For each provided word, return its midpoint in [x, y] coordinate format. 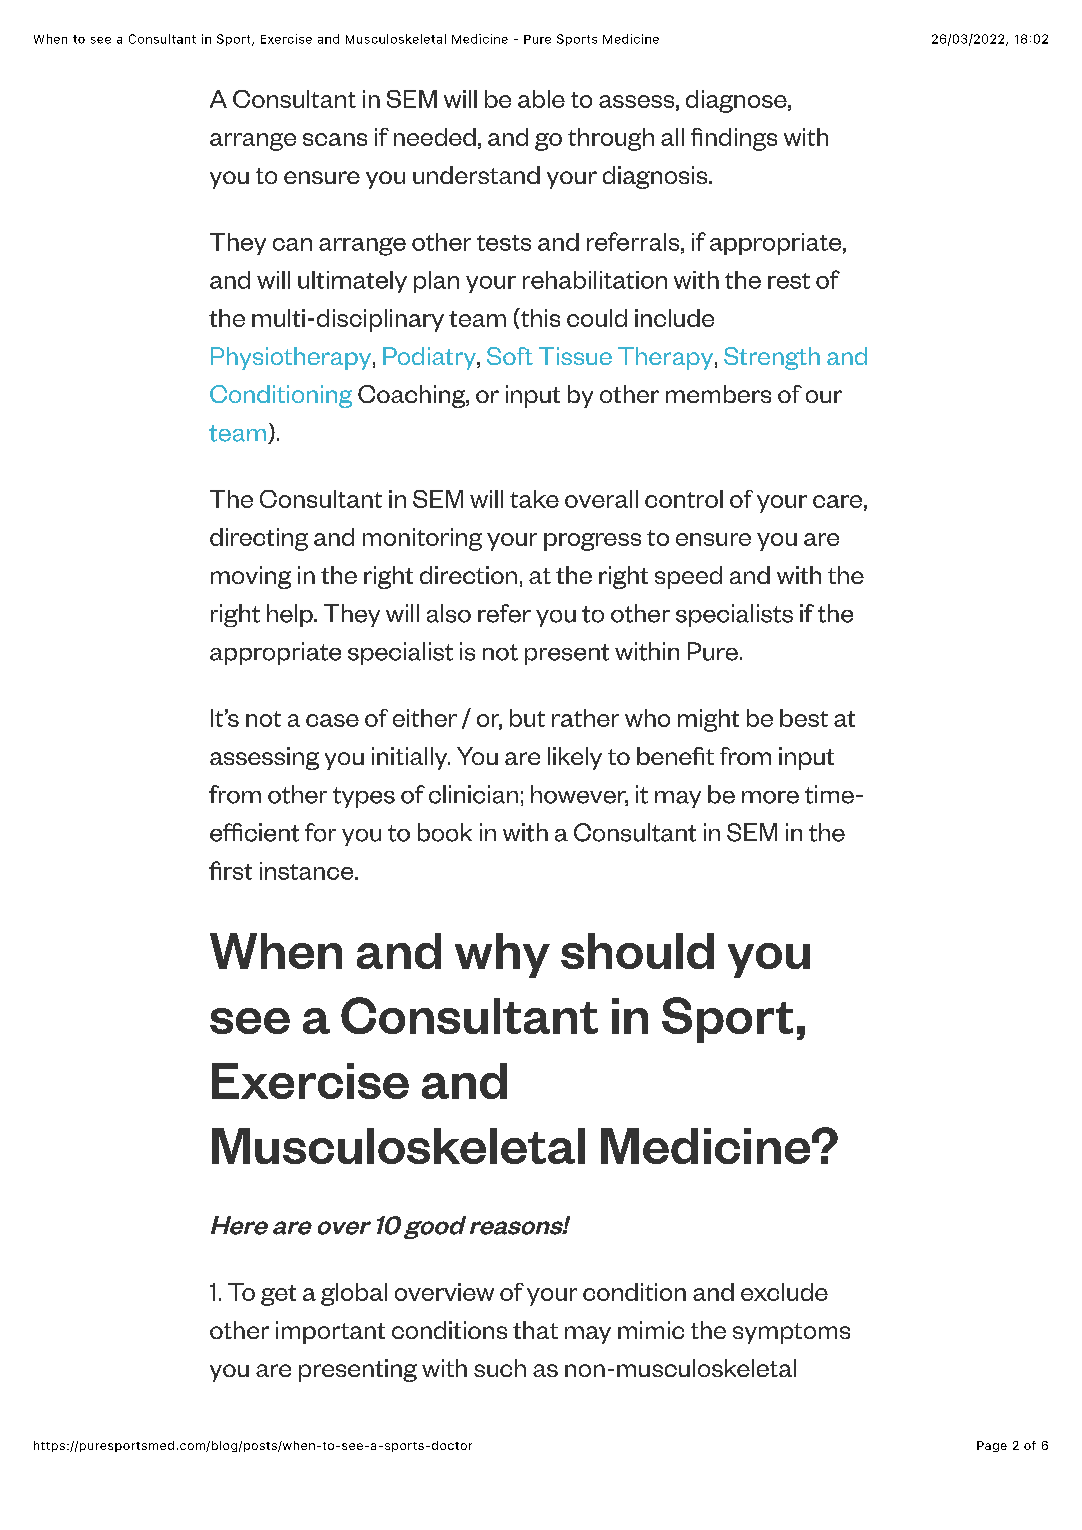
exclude [784, 1292]
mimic [651, 1330]
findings [734, 139]
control [684, 499]
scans [335, 139]
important [330, 1332]
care [837, 501]
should [637, 951]
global [354, 1294]
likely [575, 758]
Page [992, 1446]
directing [259, 539]
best [804, 718]
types [364, 797]
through [611, 139]
